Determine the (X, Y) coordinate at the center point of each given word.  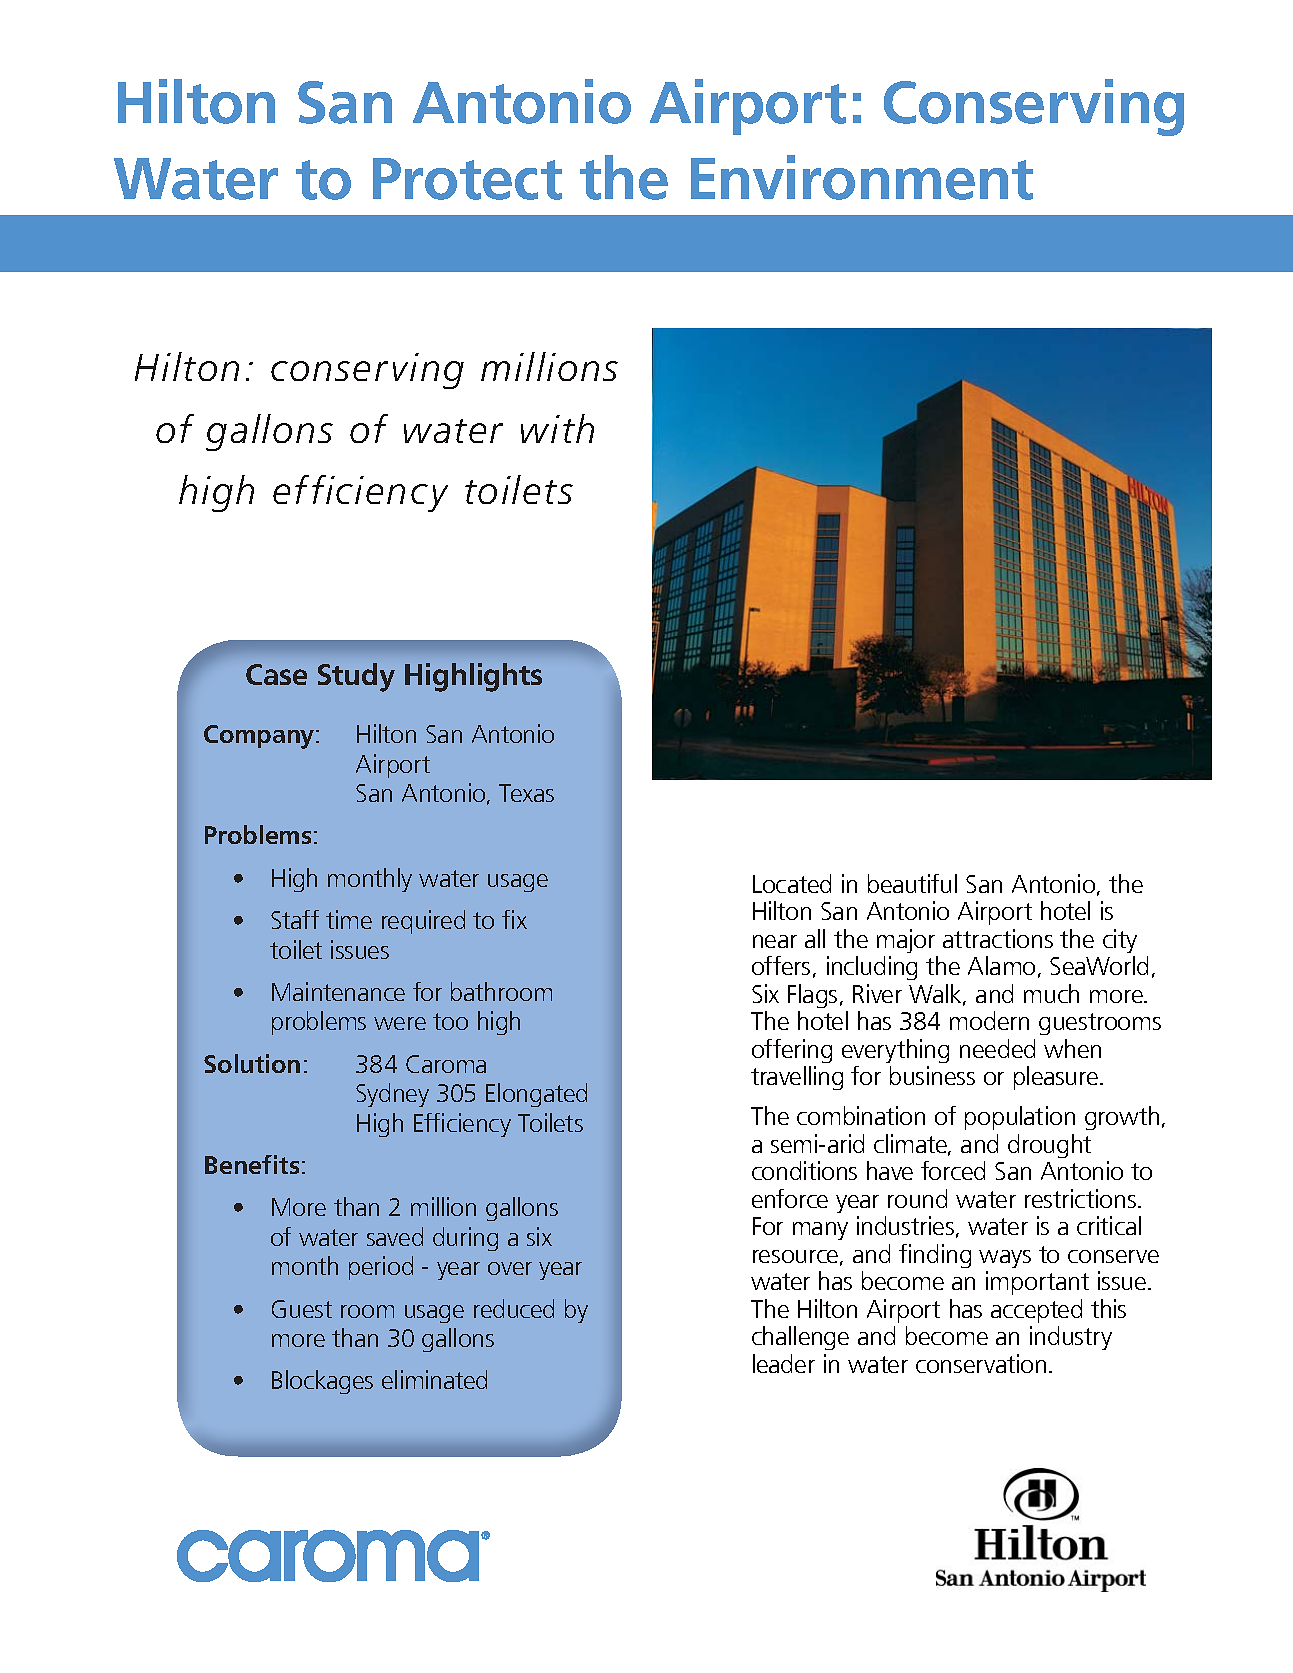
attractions (998, 938)
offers (781, 965)
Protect (467, 179)
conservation (981, 1363)
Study (356, 677)
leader (784, 1363)
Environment (862, 177)
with (557, 428)
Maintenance (338, 991)
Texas (526, 793)
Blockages (322, 1382)
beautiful (912, 883)
